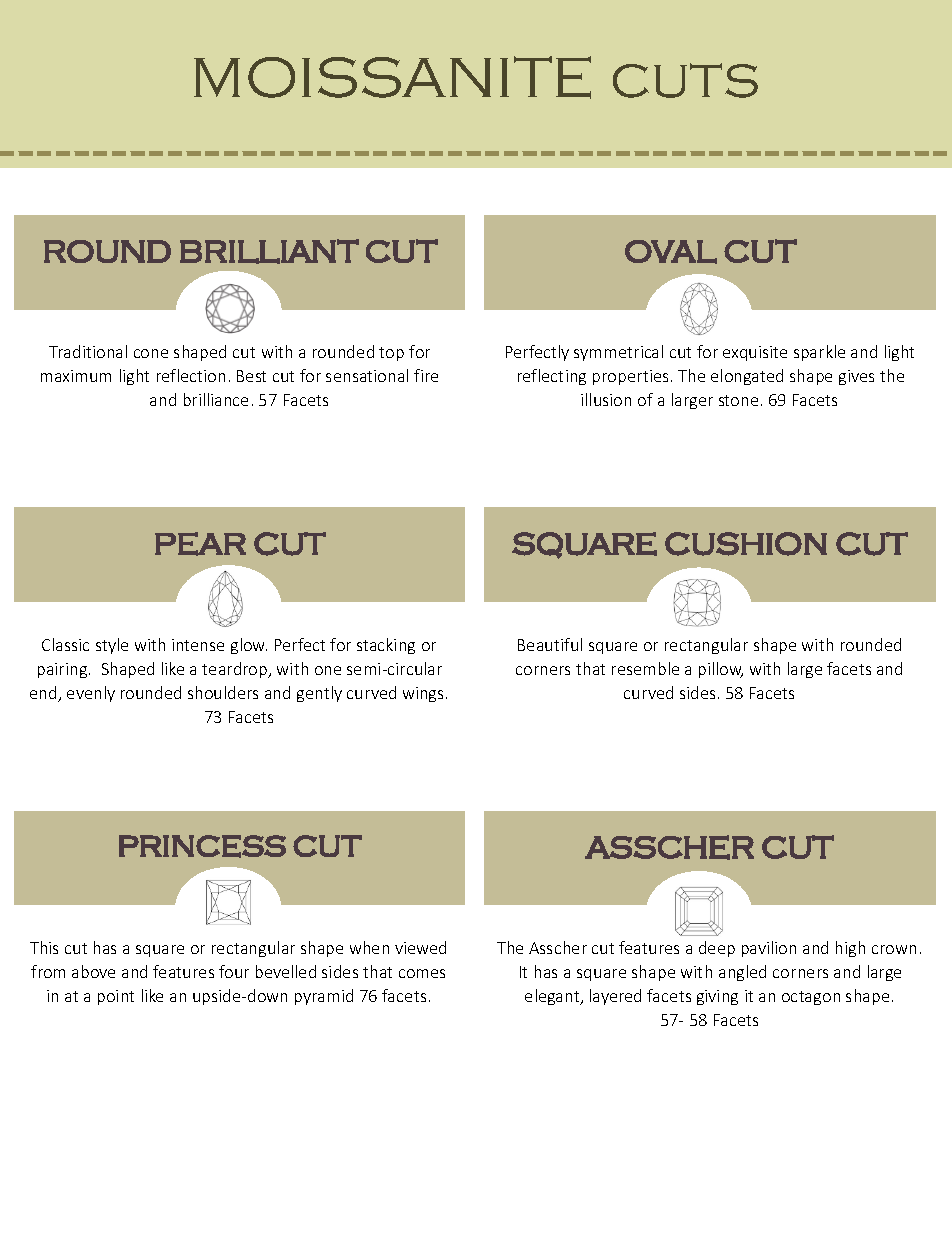 The width and height of the screenshot is (952, 1233). I want to click on OVAL, so click(671, 252).
